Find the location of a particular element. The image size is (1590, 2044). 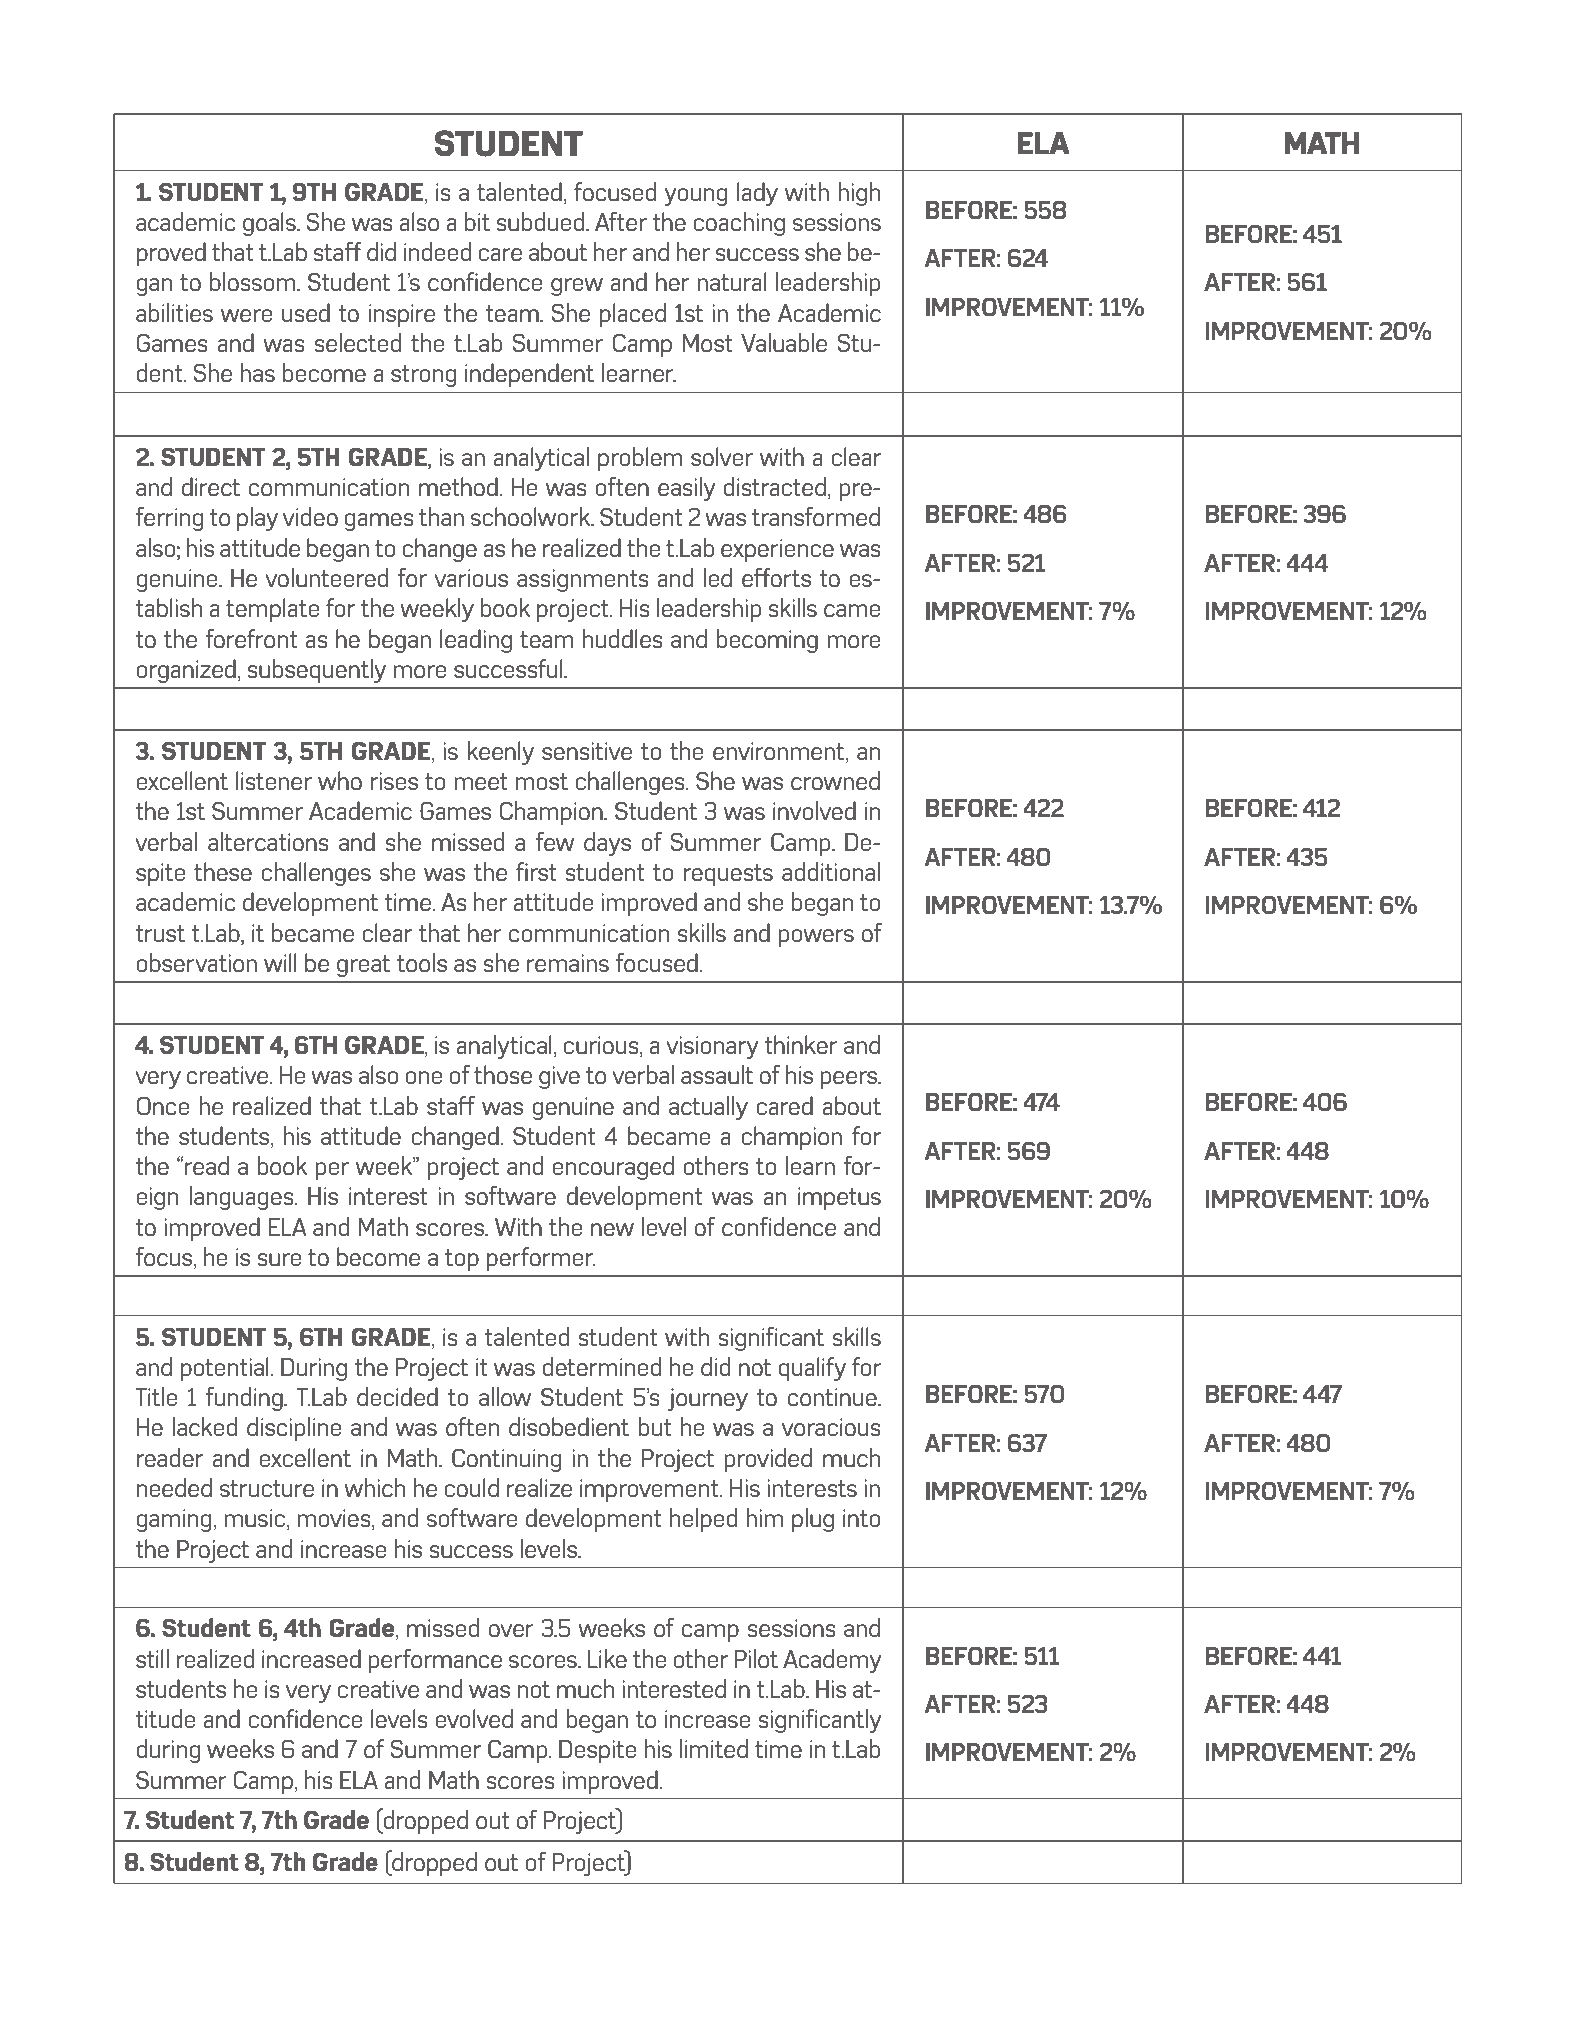

bit is located at coordinates (477, 221).
